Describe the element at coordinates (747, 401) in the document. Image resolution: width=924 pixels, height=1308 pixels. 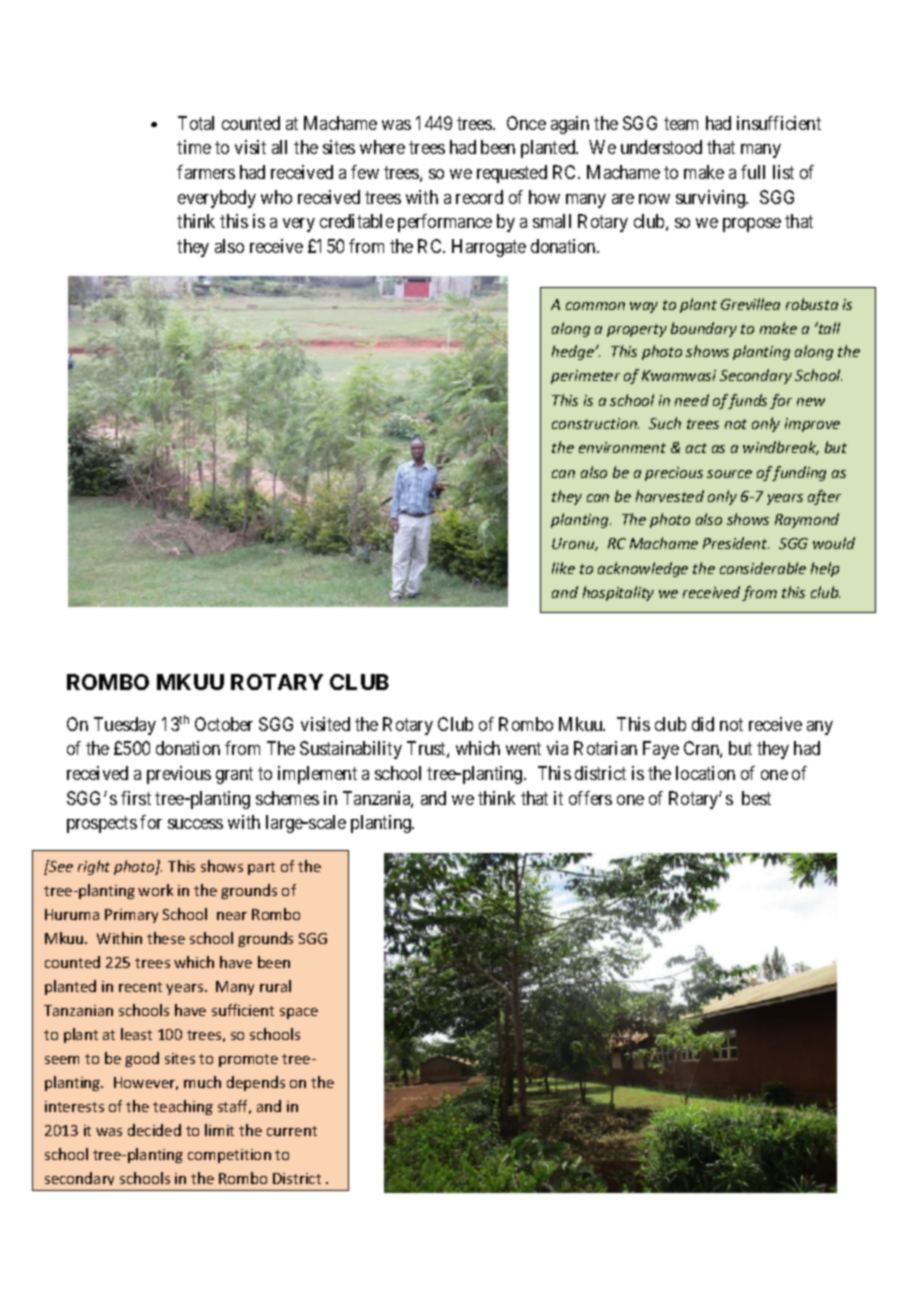
I see `funds` at that location.
